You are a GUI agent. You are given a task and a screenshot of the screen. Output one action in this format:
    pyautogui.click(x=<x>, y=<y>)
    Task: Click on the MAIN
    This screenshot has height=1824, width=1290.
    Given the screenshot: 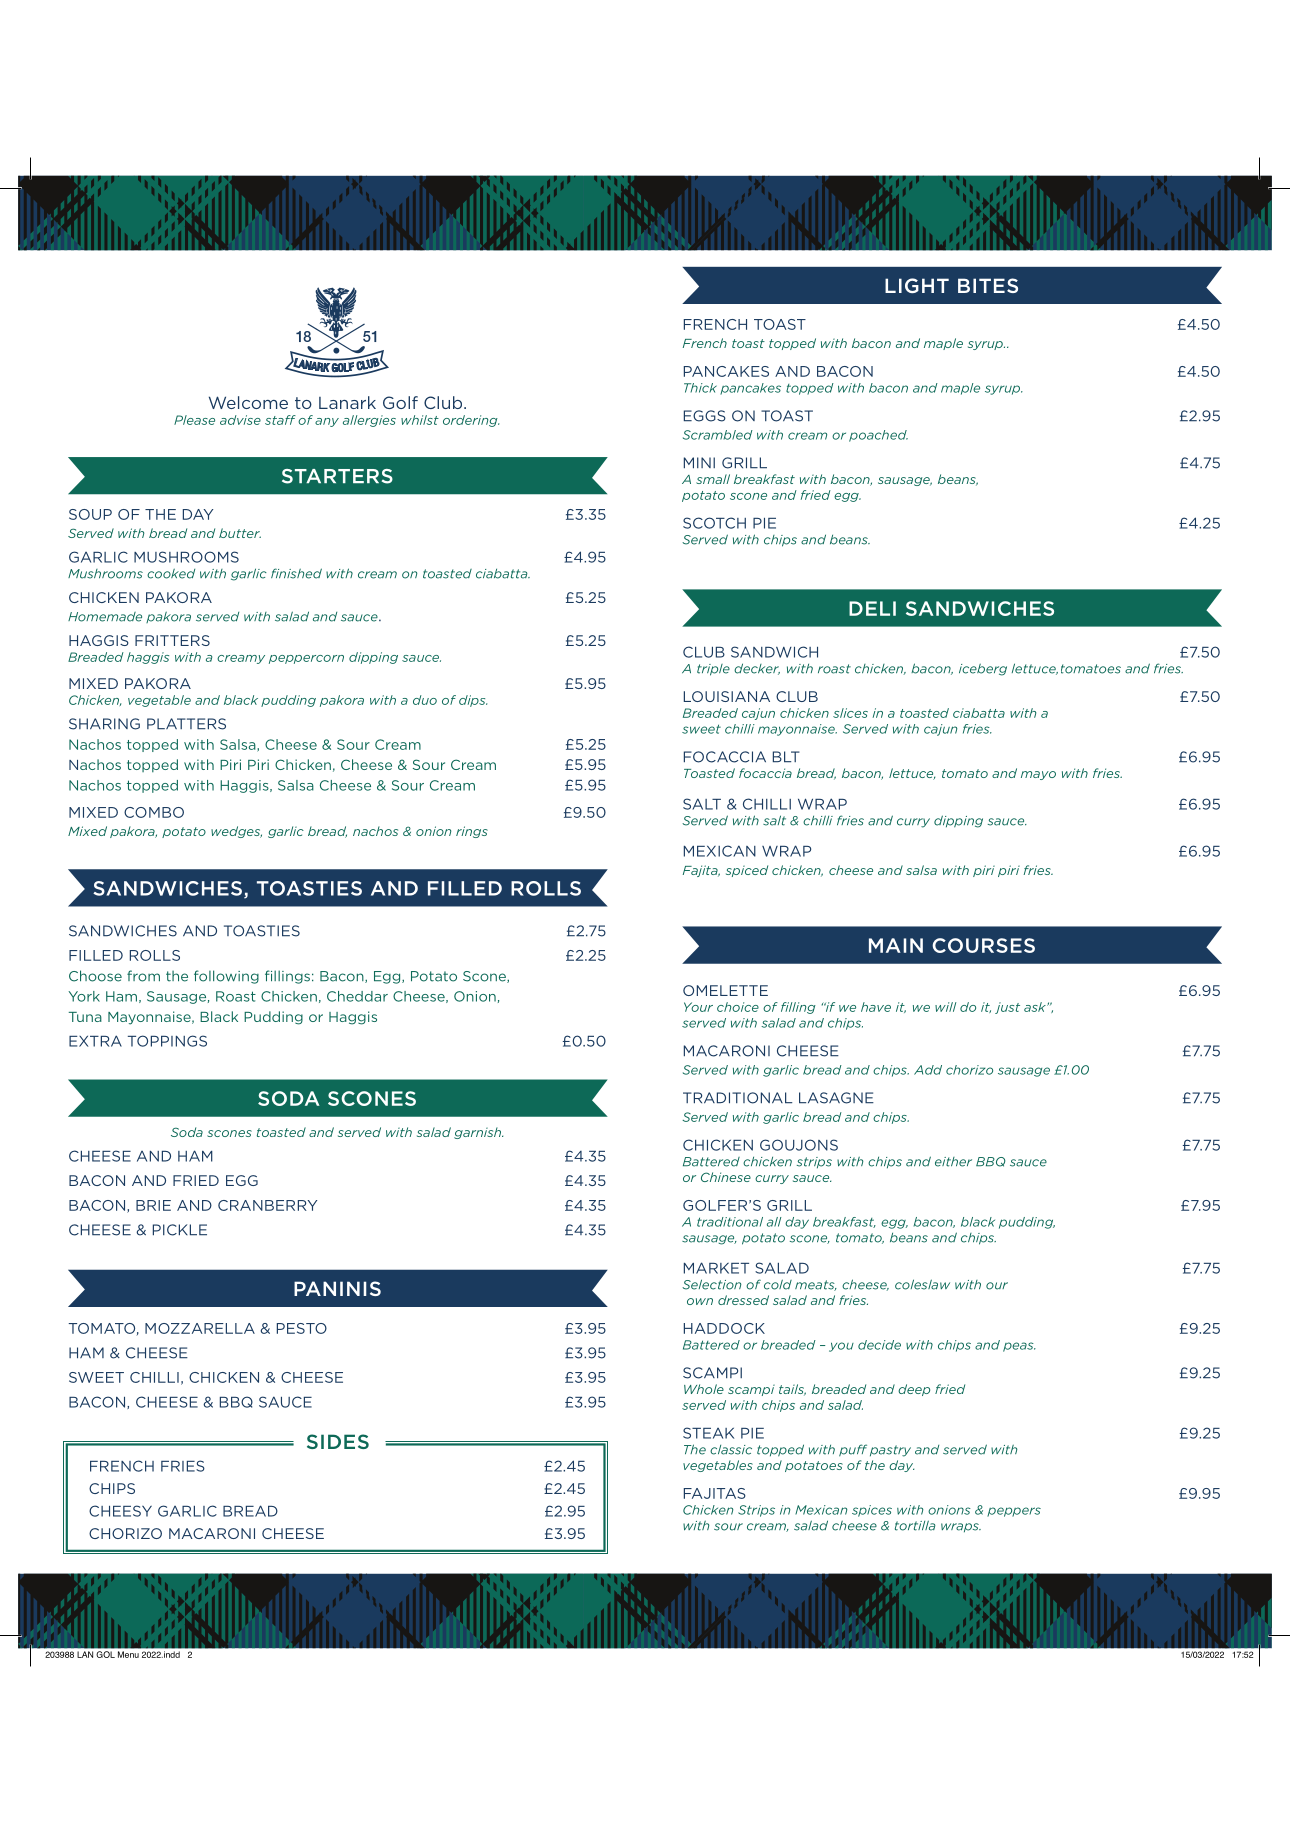 What is the action you would take?
    pyautogui.click(x=896, y=945)
